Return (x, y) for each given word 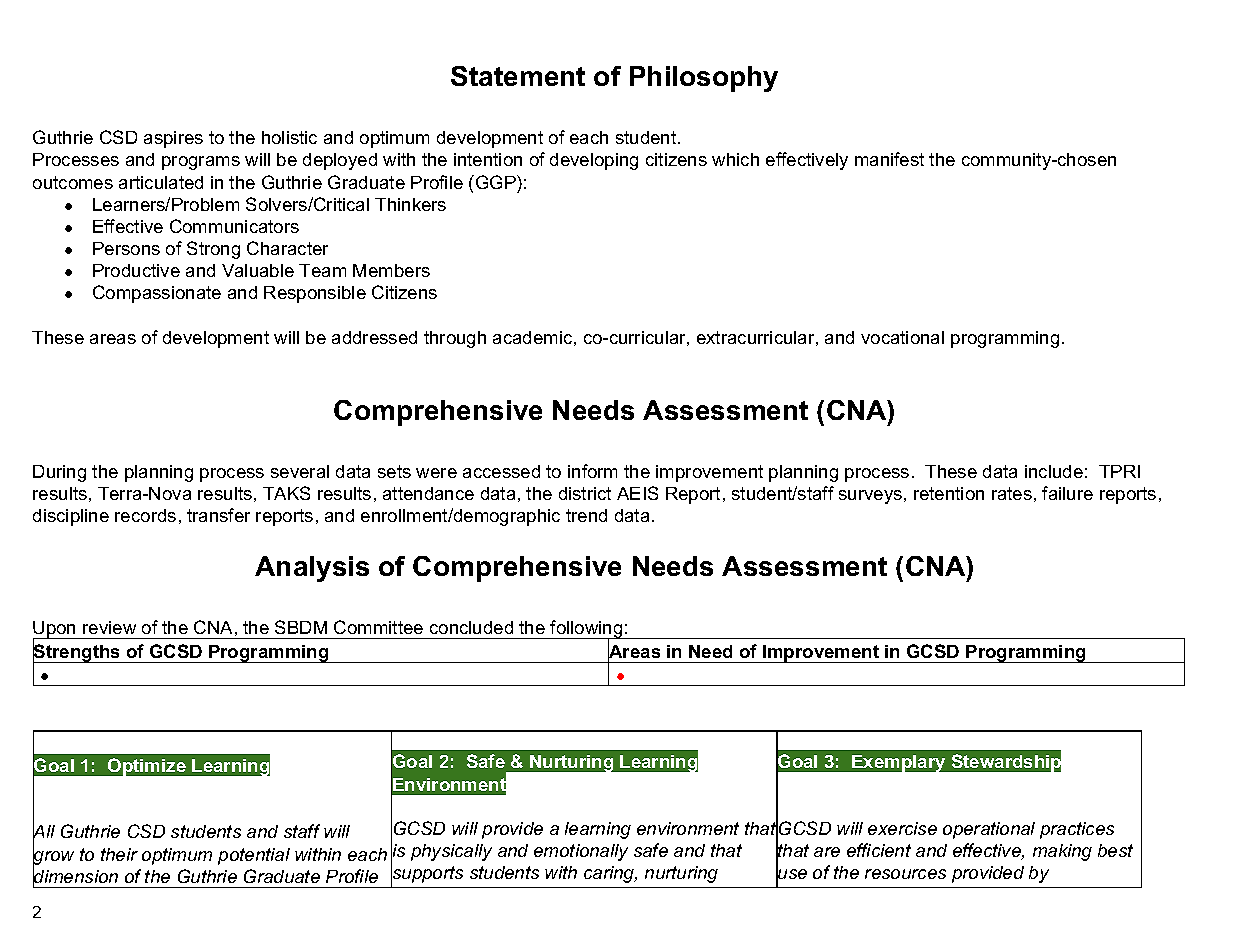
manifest (889, 159)
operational (989, 830)
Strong (213, 250)
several (300, 471)
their (119, 854)
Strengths (78, 653)
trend (586, 515)
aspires (173, 139)
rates (1012, 493)
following (586, 630)
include (1054, 471)
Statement (518, 76)
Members (391, 270)
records (145, 515)
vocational (902, 337)
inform (592, 471)
